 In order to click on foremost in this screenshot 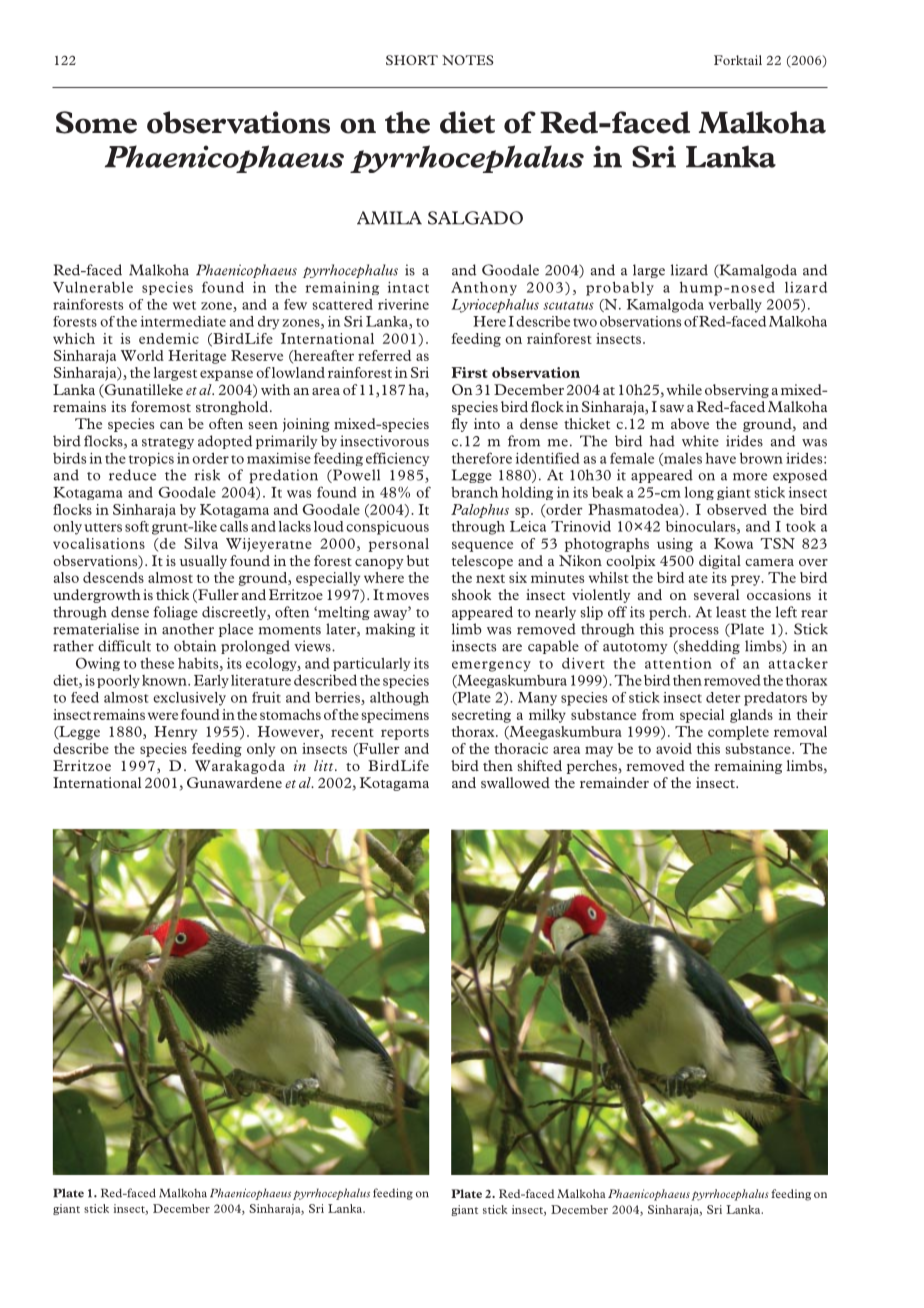, I will do `click(161, 406)`.
